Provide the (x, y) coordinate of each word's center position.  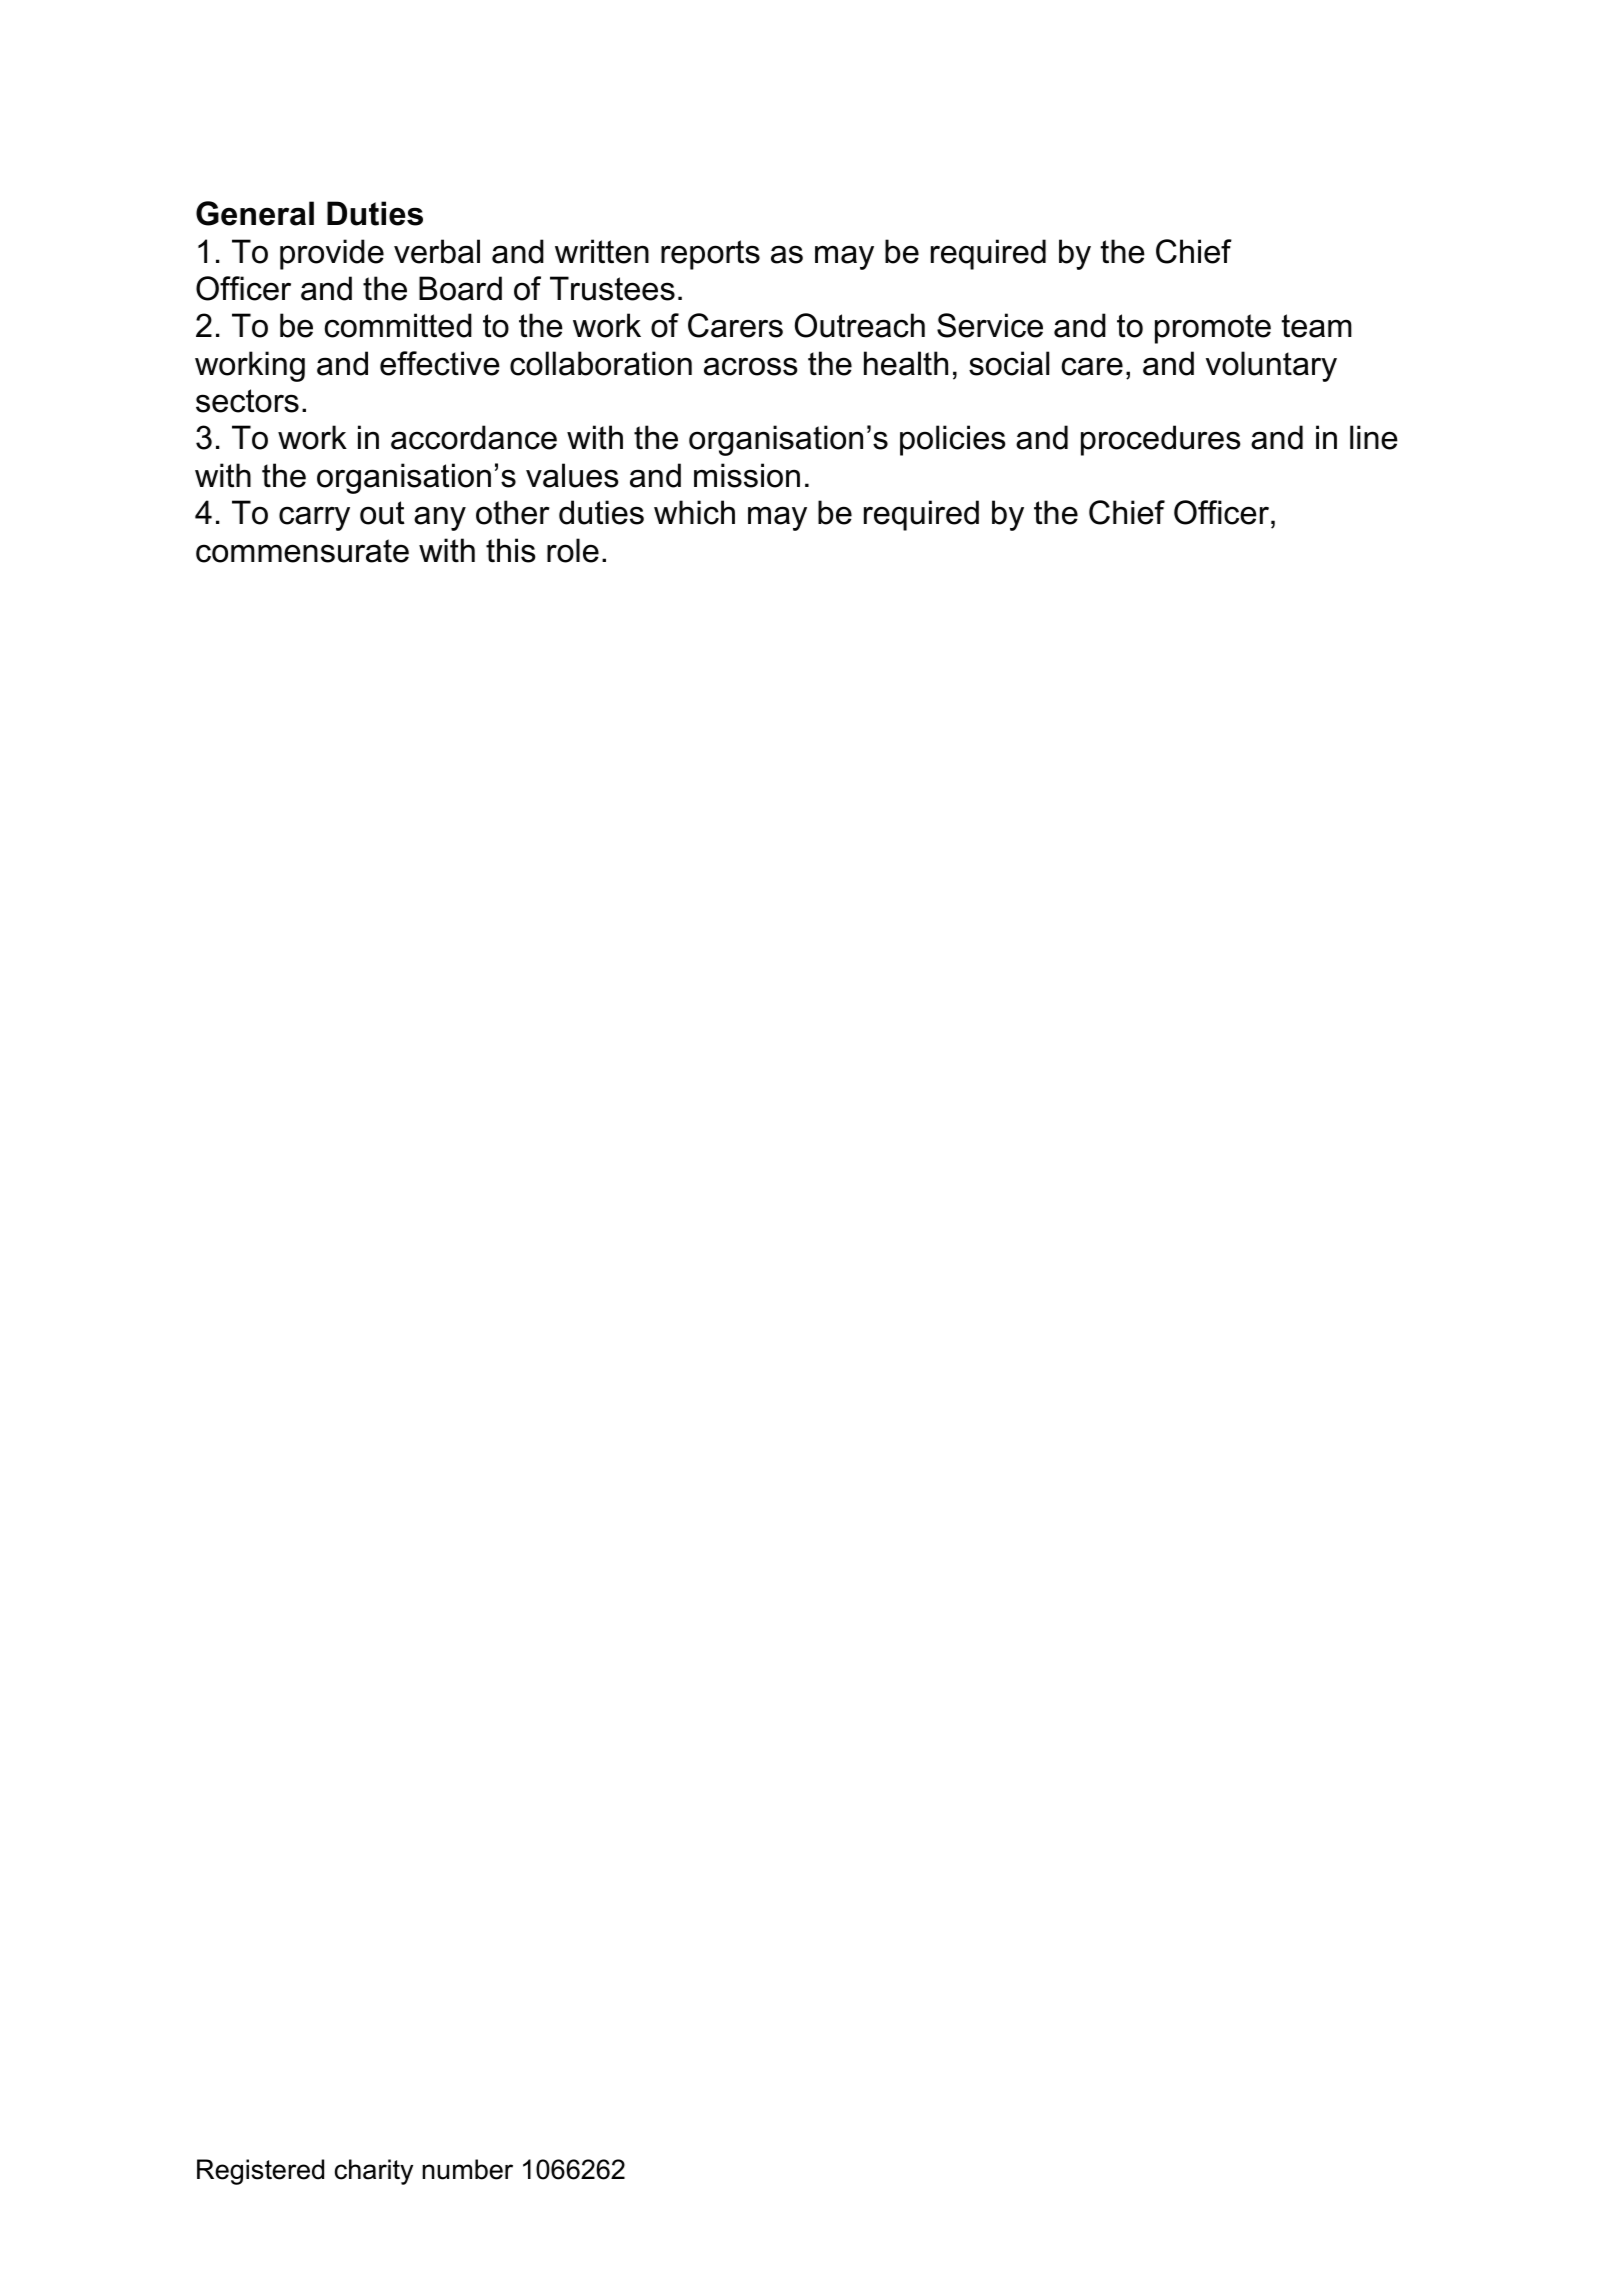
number (467, 2169)
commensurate (302, 551)
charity (374, 2172)
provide (332, 254)
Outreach (860, 325)
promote (1213, 329)
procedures (1161, 440)
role (573, 550)
